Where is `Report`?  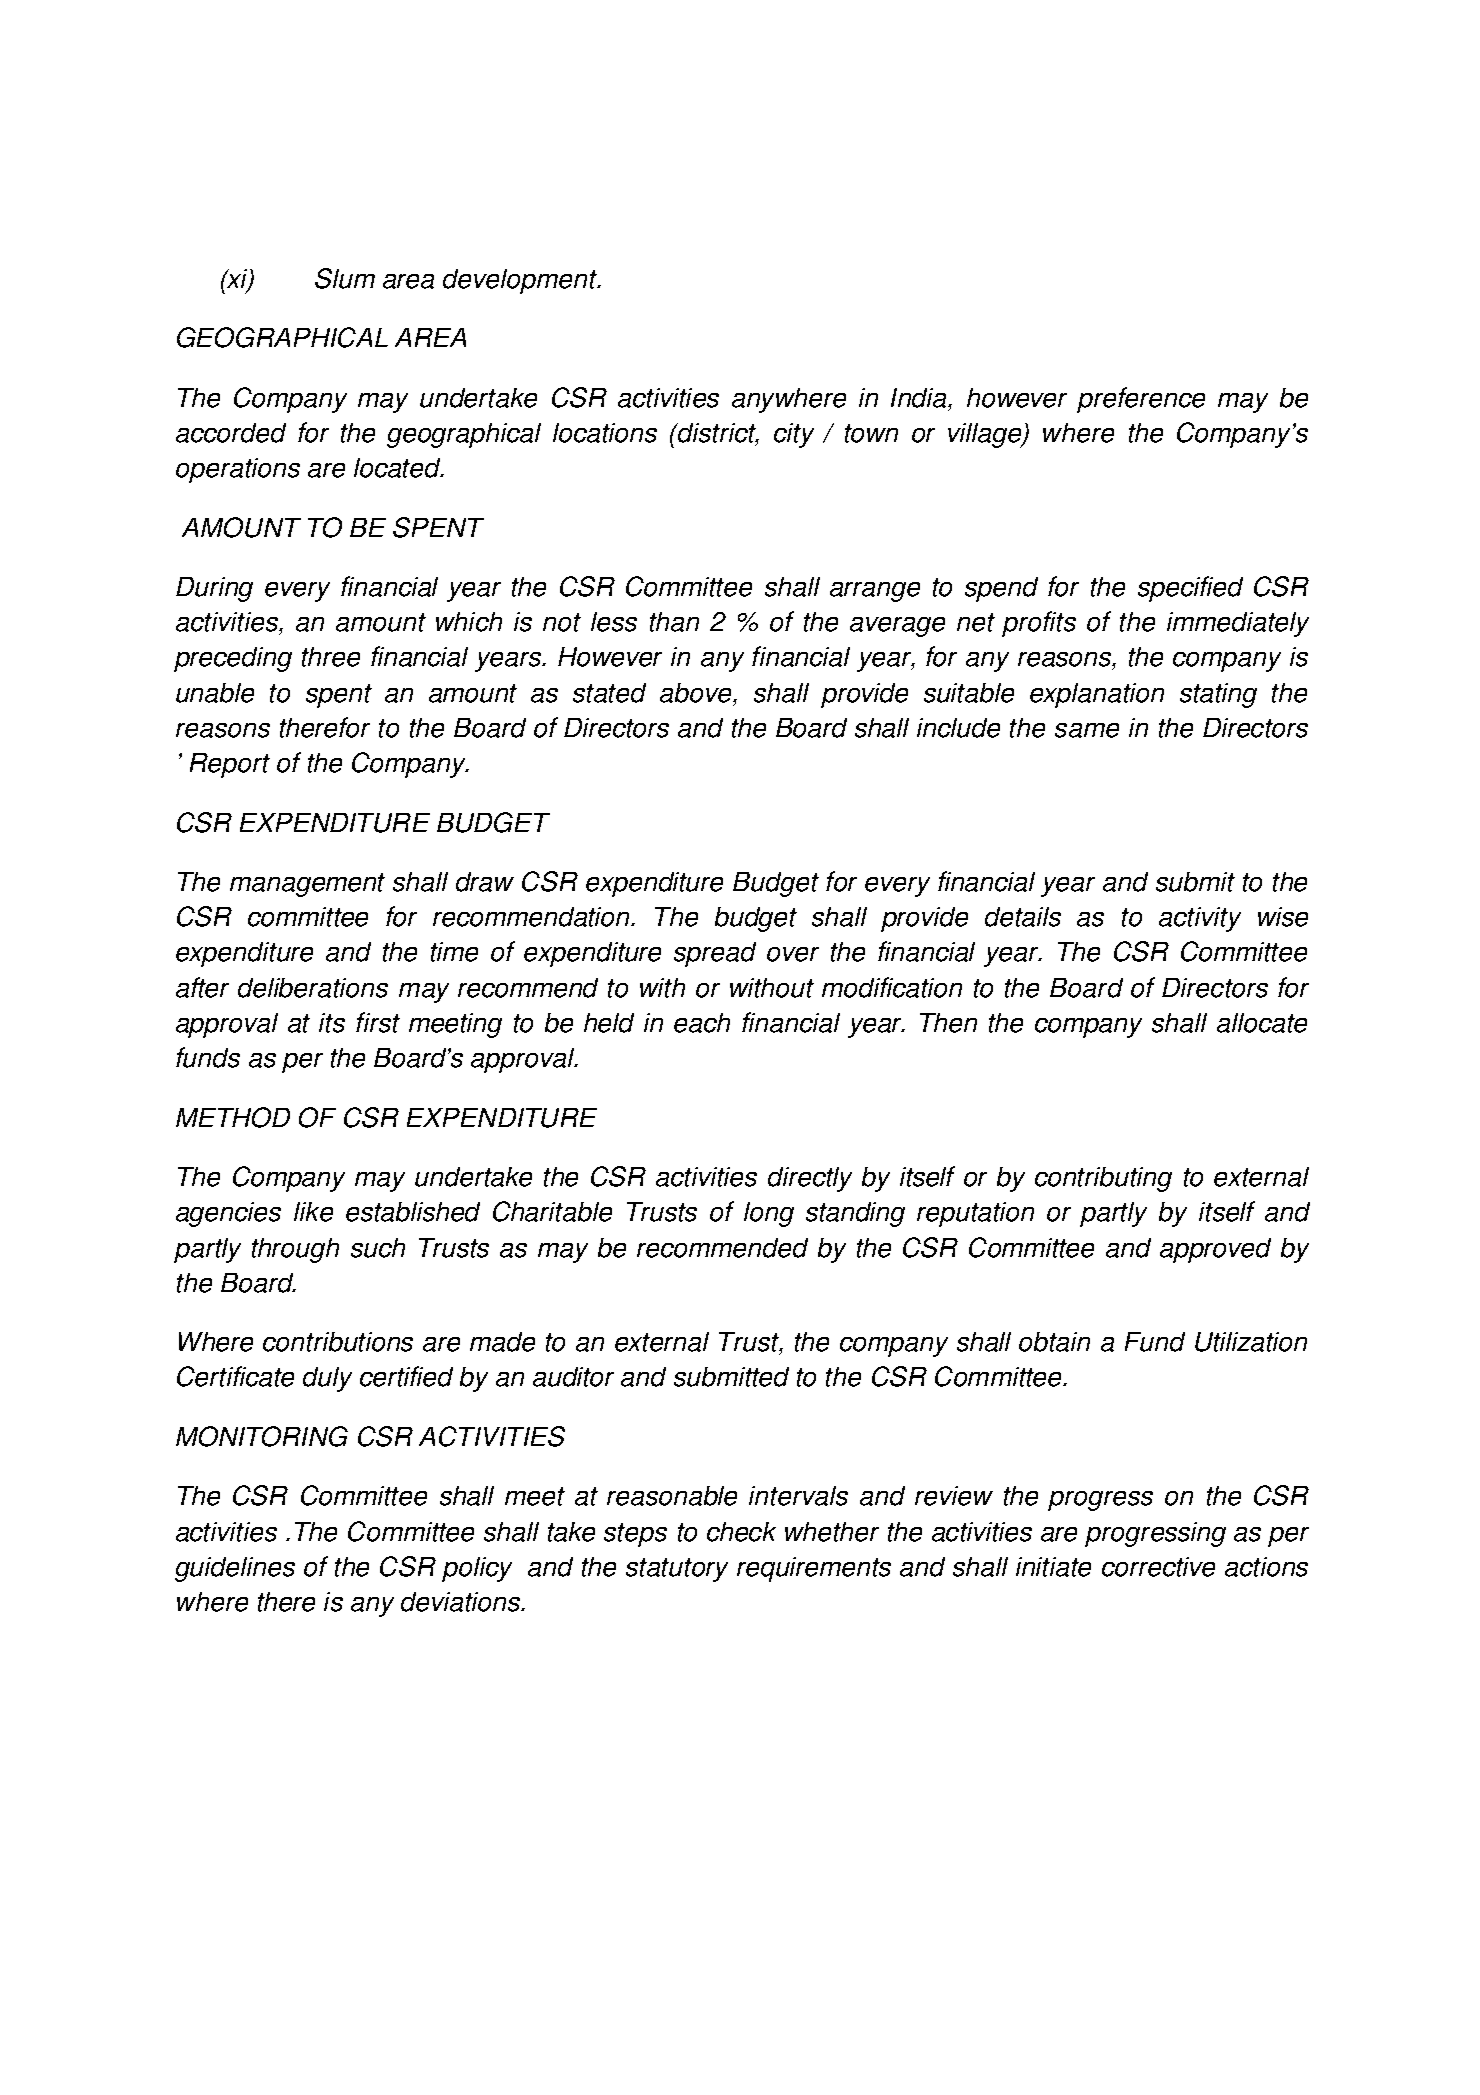
Report is located at coordinates (230, 765).
